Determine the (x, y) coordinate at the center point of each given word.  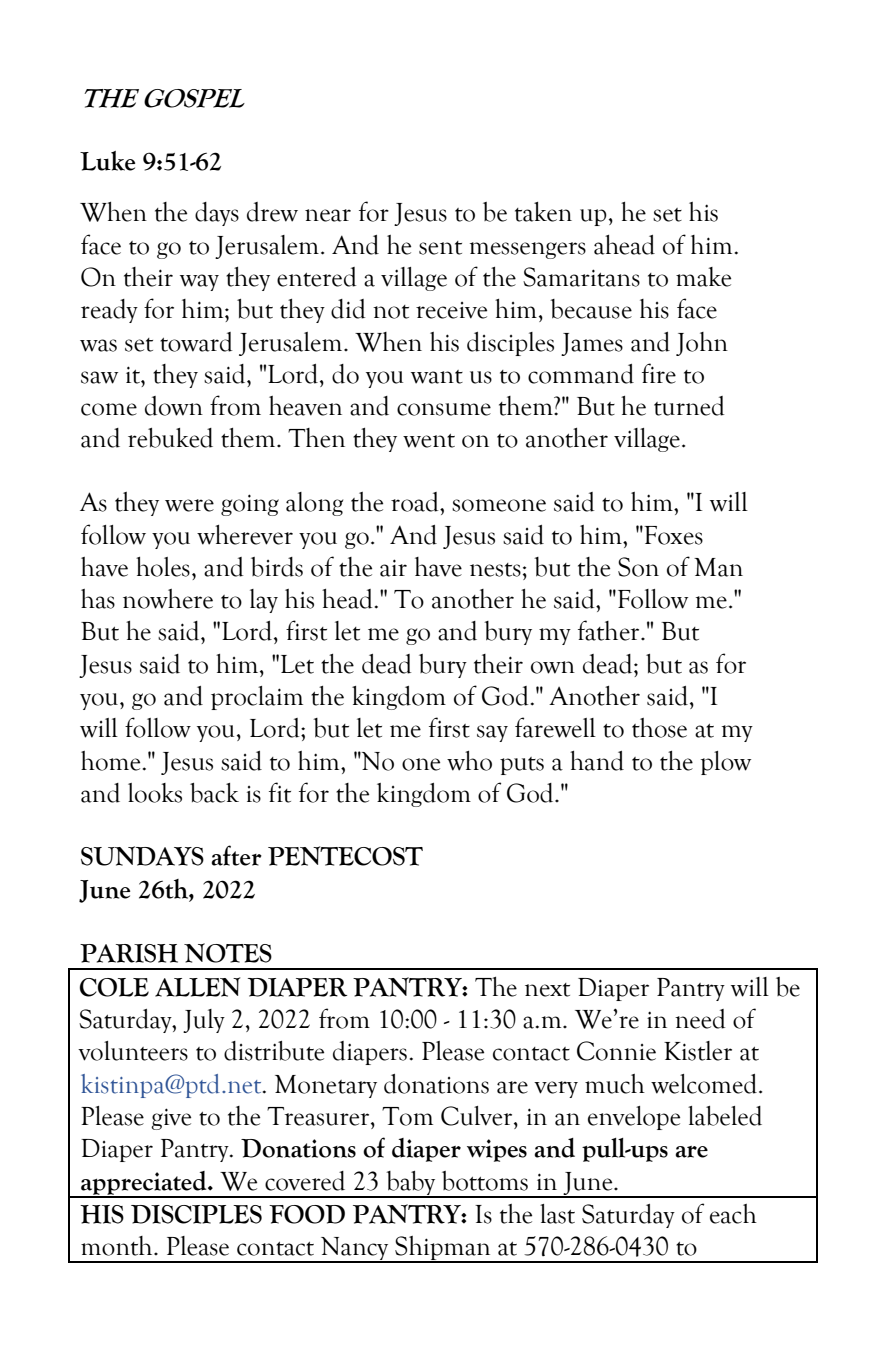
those (659, 728)
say (492, 733)
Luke (107, 161)
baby (411, 1184)
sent (440, 248)
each (733, 1214)
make (703, 277)
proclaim (257, 698)
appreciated (144, 1184)
